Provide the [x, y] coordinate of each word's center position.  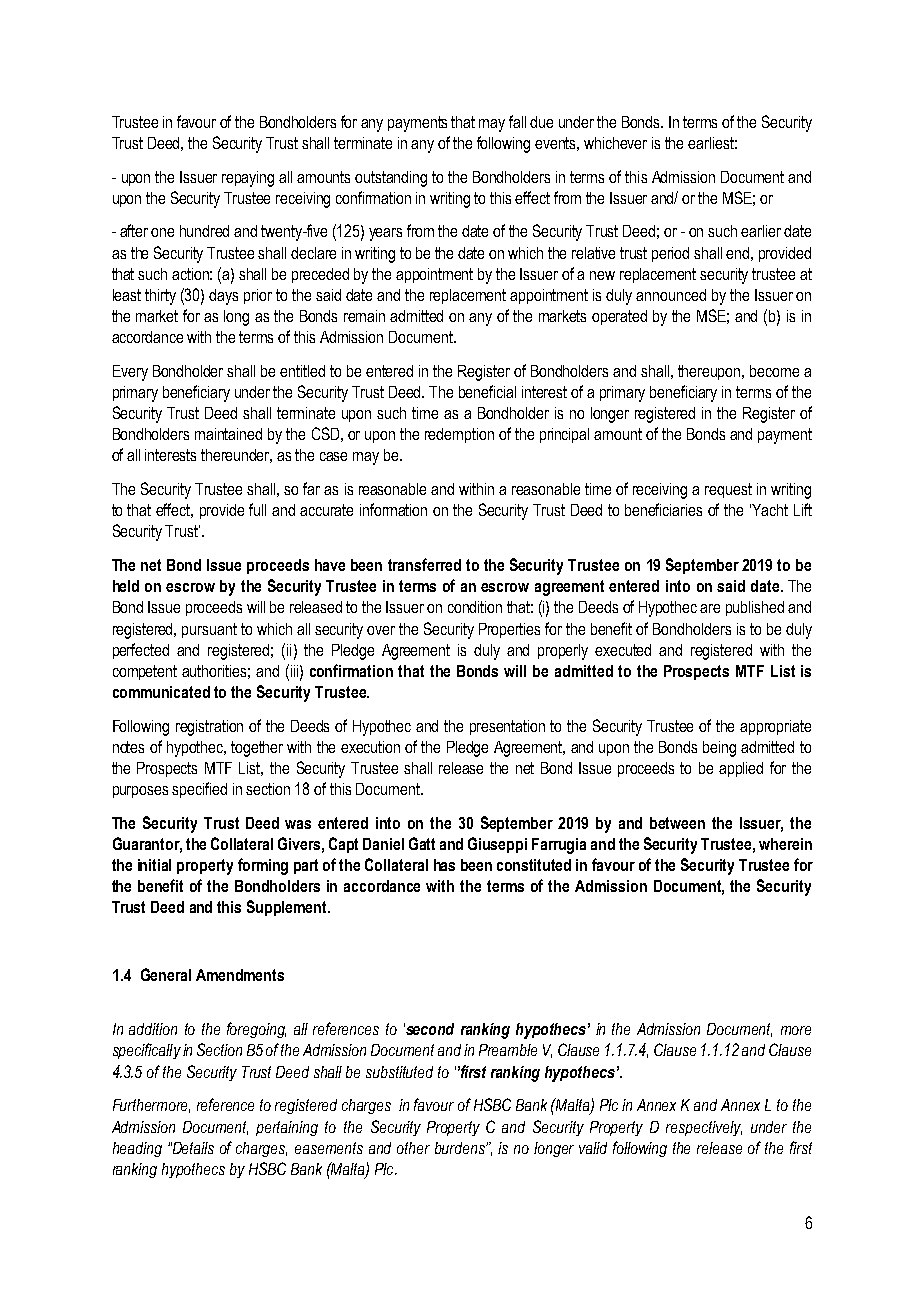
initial [154, 865]
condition [475, 607]
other [413, 1148]
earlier [761, 231]
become [774, 371]
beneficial [487, 391]
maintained [228, 434]
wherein [785, 844]
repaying [248, 179]
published [755, 608]
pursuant [209, 630]
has [444, 865]
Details [192, 1148]
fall [517, 121]
